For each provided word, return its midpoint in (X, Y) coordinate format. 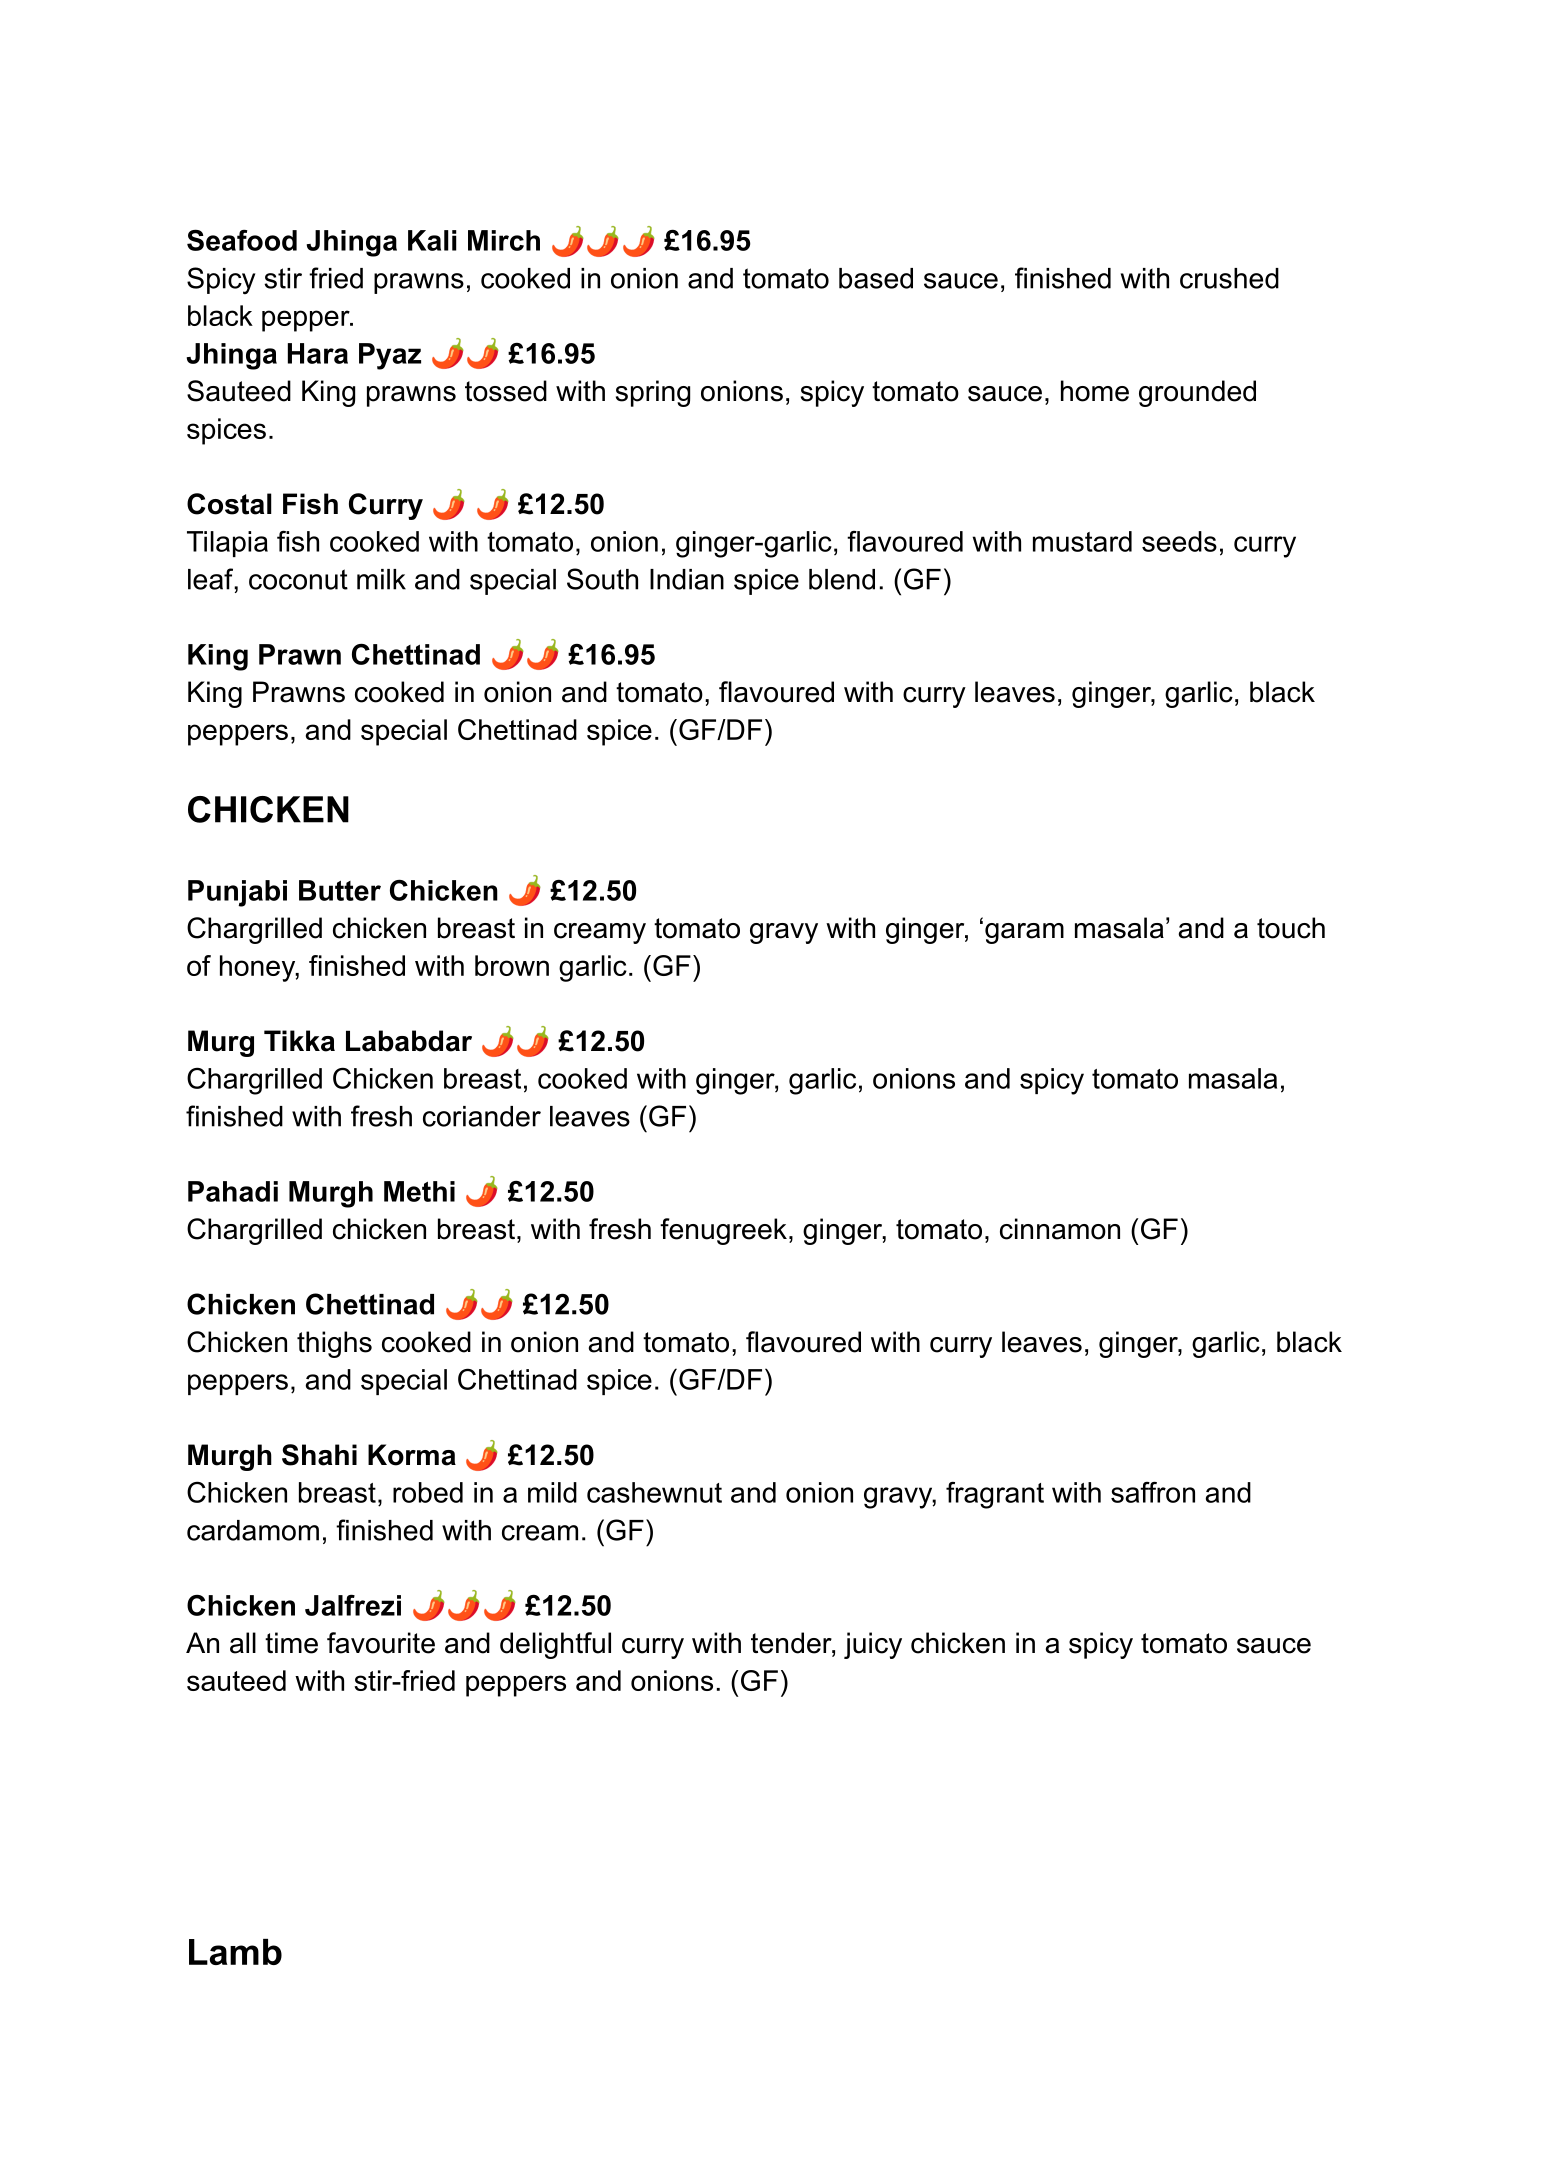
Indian (687, 579)
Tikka (299, 1041)
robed (428, 1492)
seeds (1179, 541)
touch (1291, 928)
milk (381, 579)
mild (552, 1492)
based (876, 278)
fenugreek (723, 1231)
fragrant (995, 1495)
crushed (1229, 278)
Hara (318, 353)
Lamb (235, 1952)
